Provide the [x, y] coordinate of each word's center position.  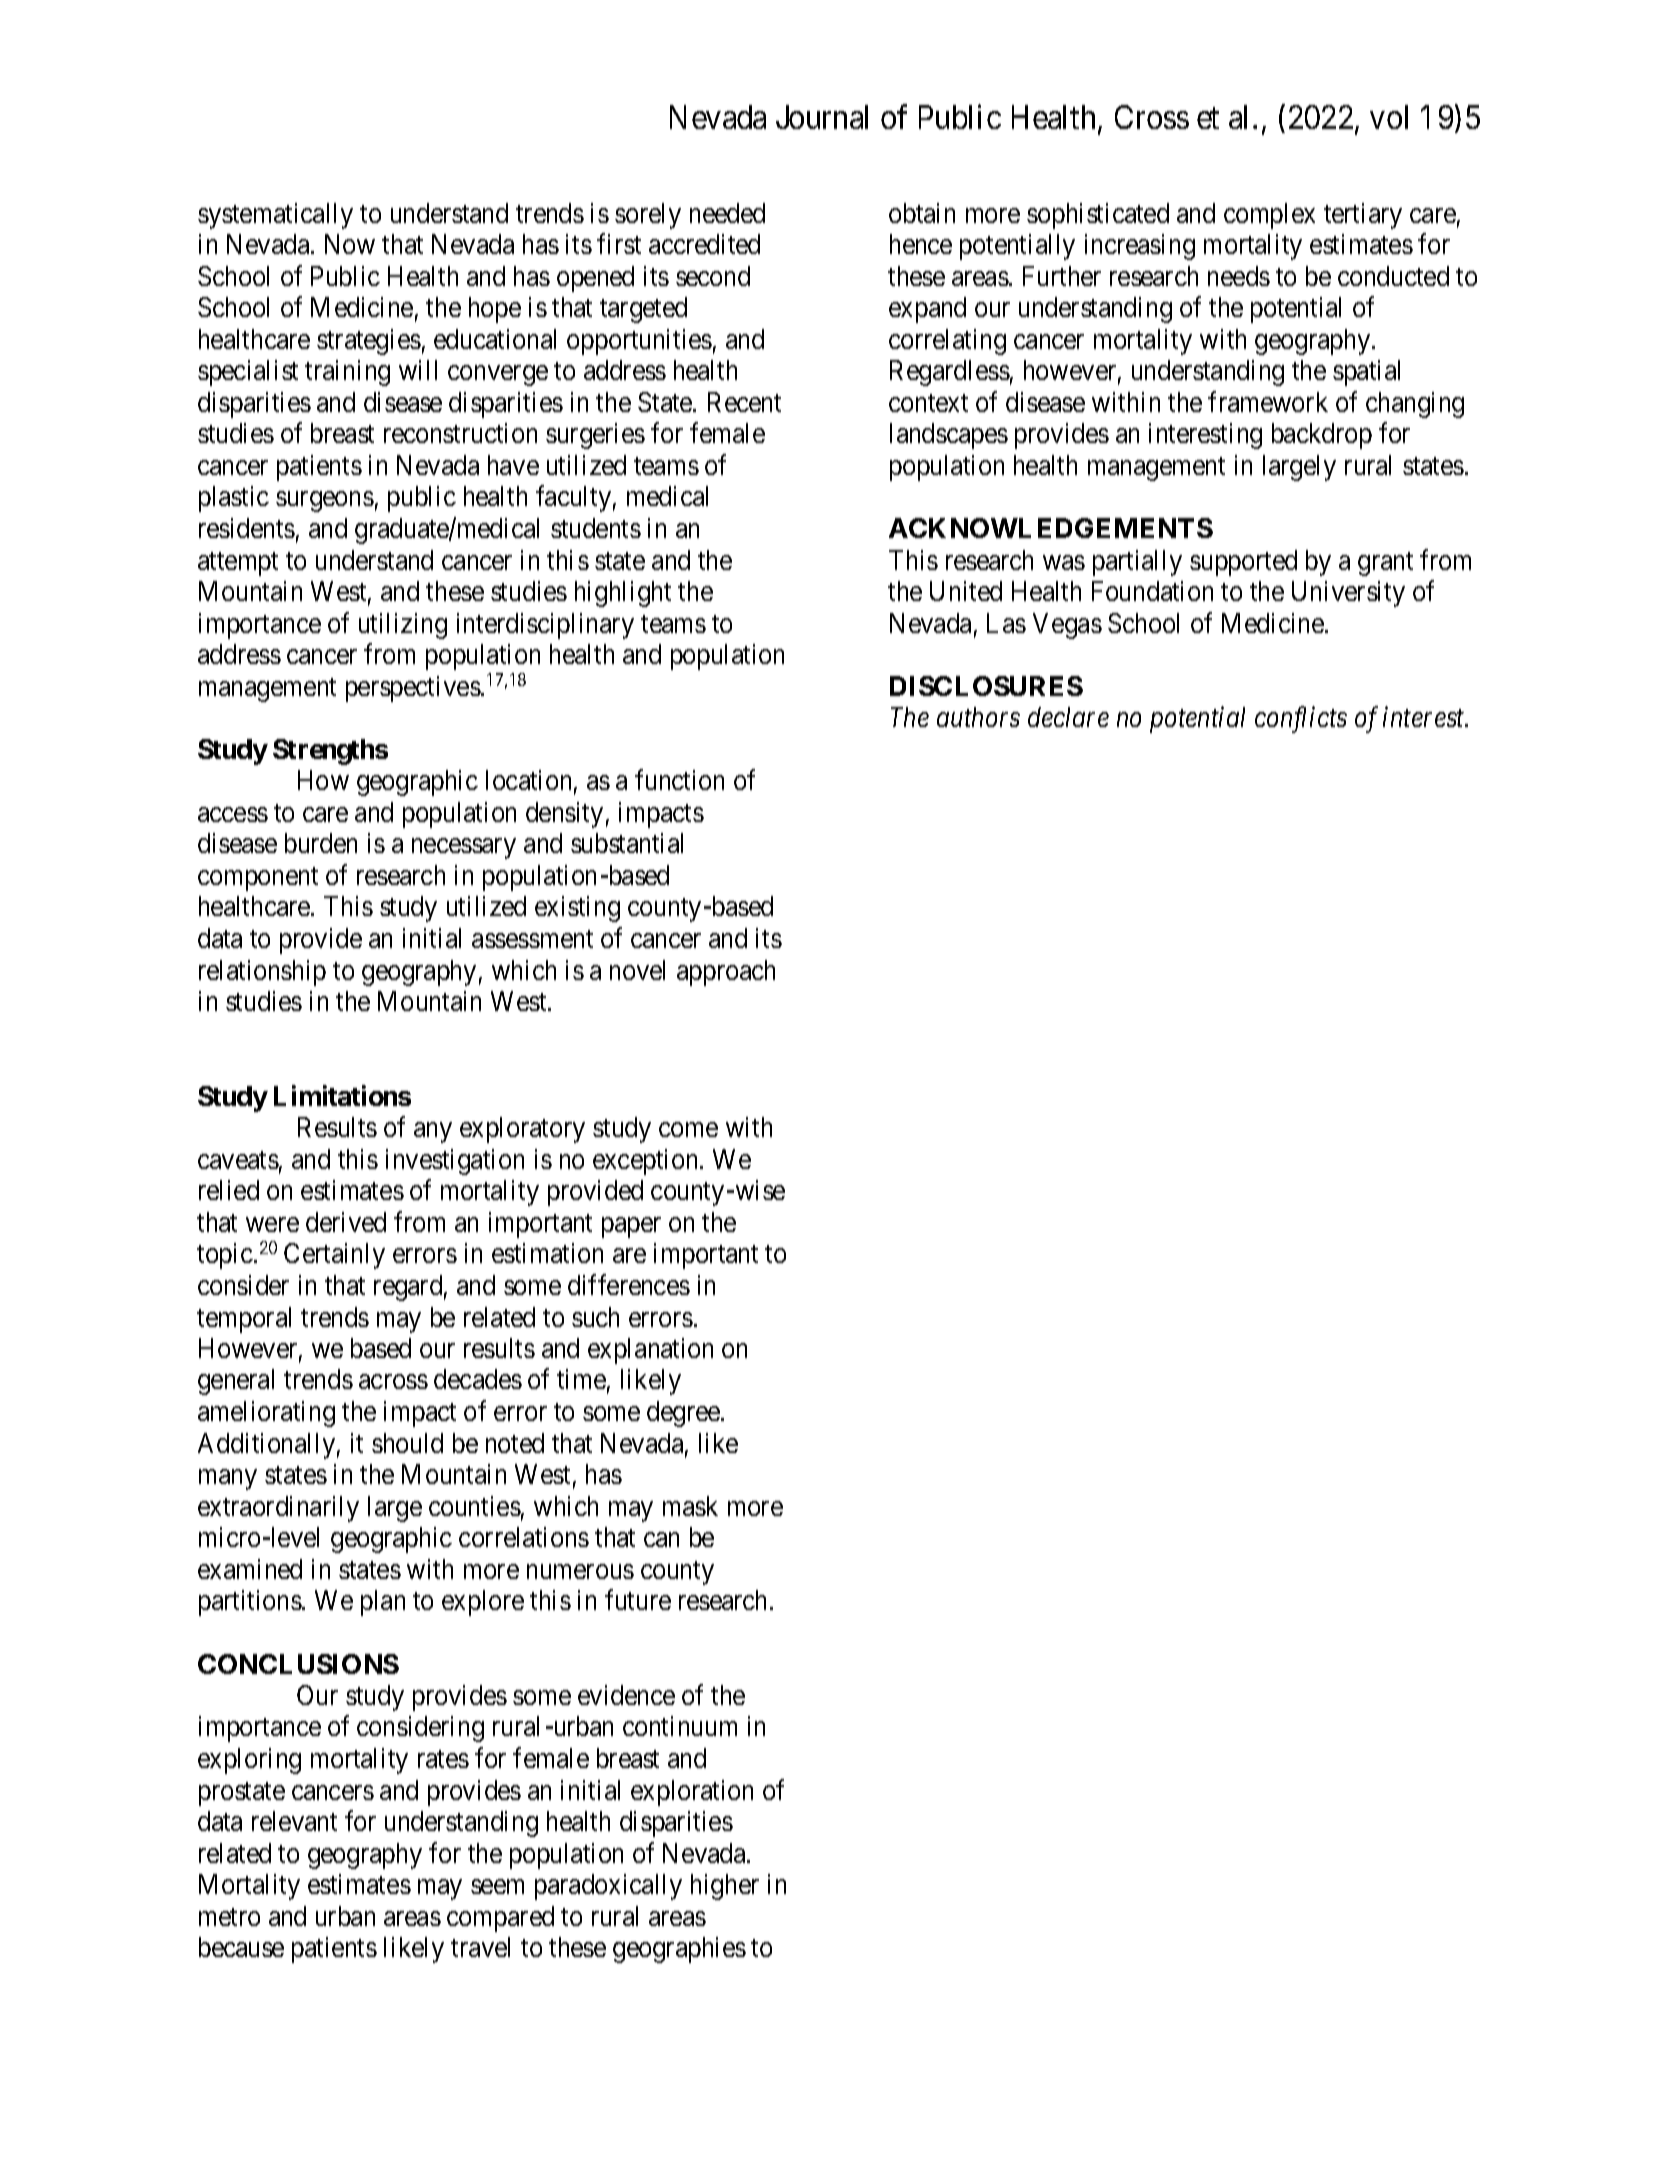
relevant [294, 1821]
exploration [692, 1793]
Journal [822, 117]
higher [725, 1887]
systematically [275, 216]
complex [1269, 216]
